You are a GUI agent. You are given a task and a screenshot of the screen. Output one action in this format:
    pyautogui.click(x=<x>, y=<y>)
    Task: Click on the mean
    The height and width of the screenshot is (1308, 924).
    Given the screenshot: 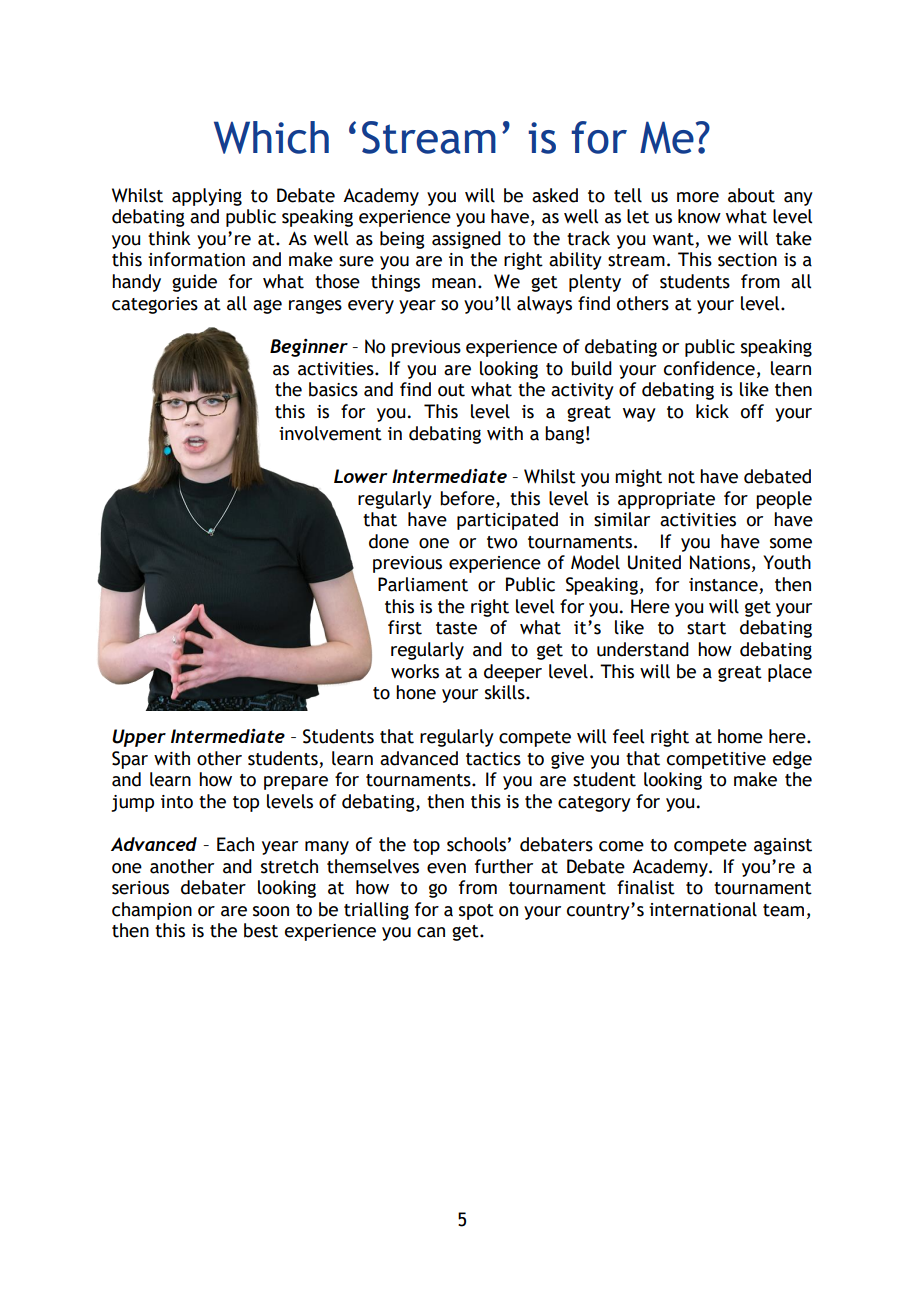 What is the action you would take?
    pyautogui.click(x=454, y=283)
